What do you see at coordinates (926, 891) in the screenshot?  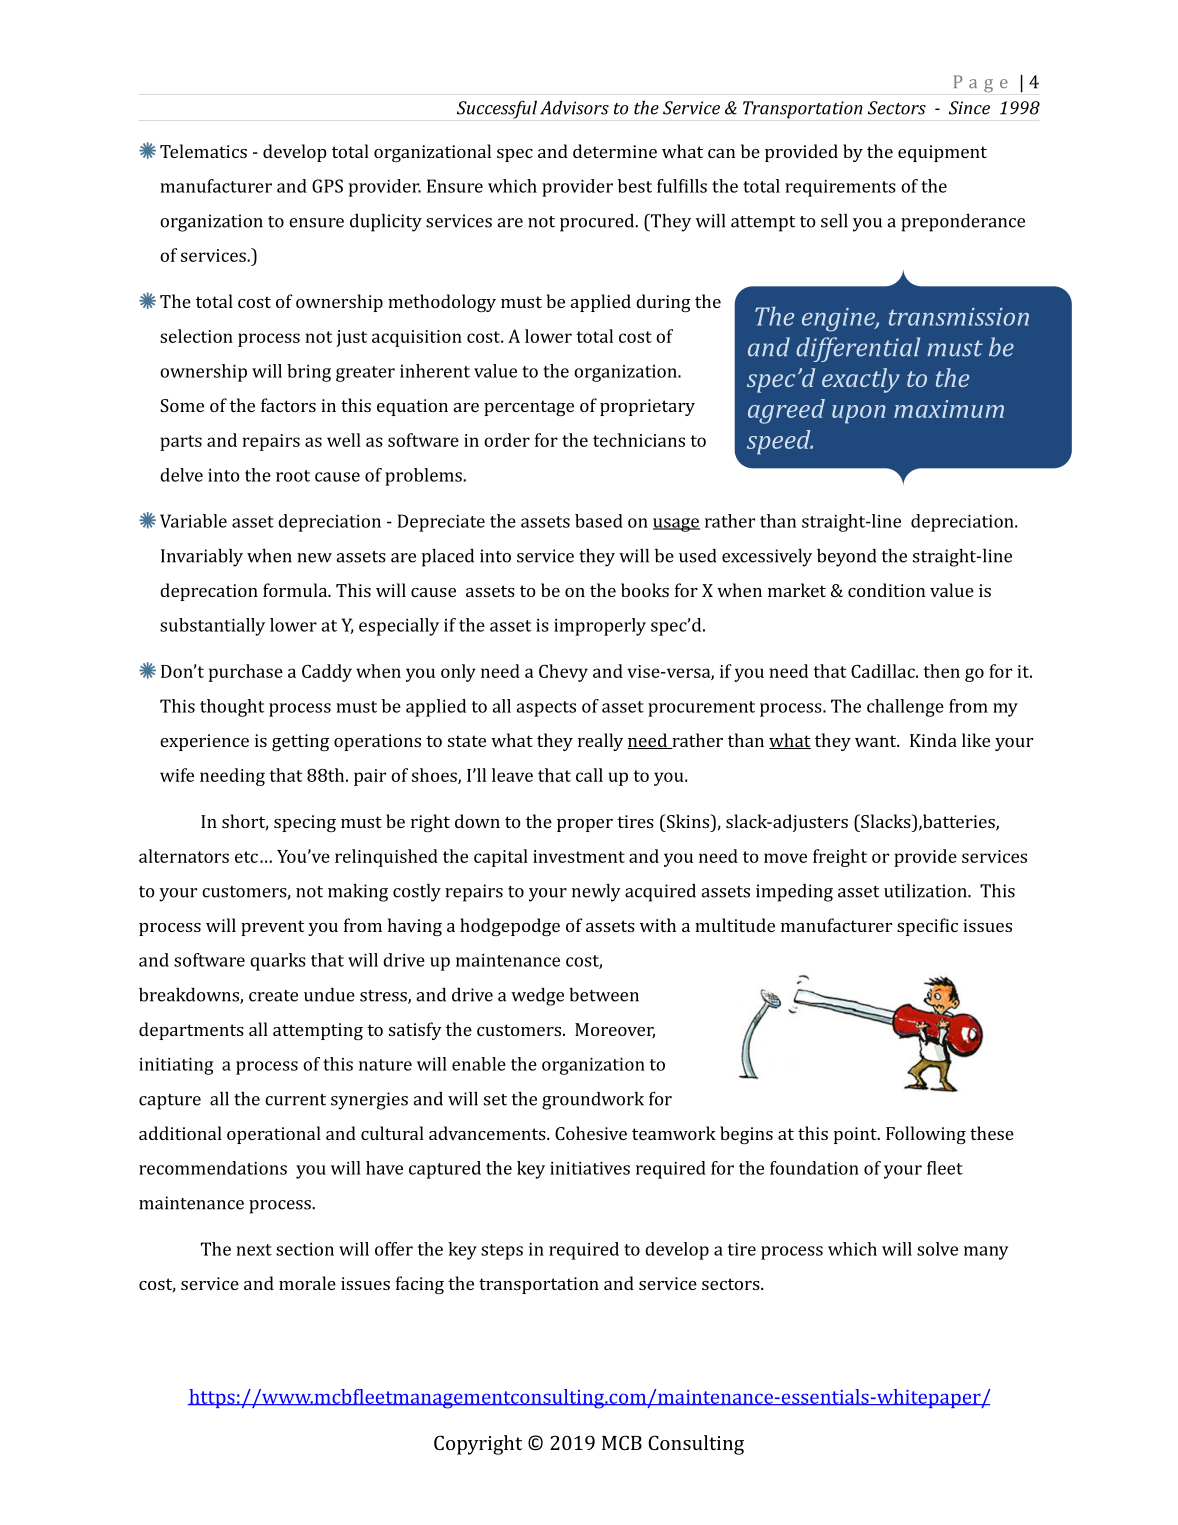 I see `utilization` at bounding box center [926, 891].
